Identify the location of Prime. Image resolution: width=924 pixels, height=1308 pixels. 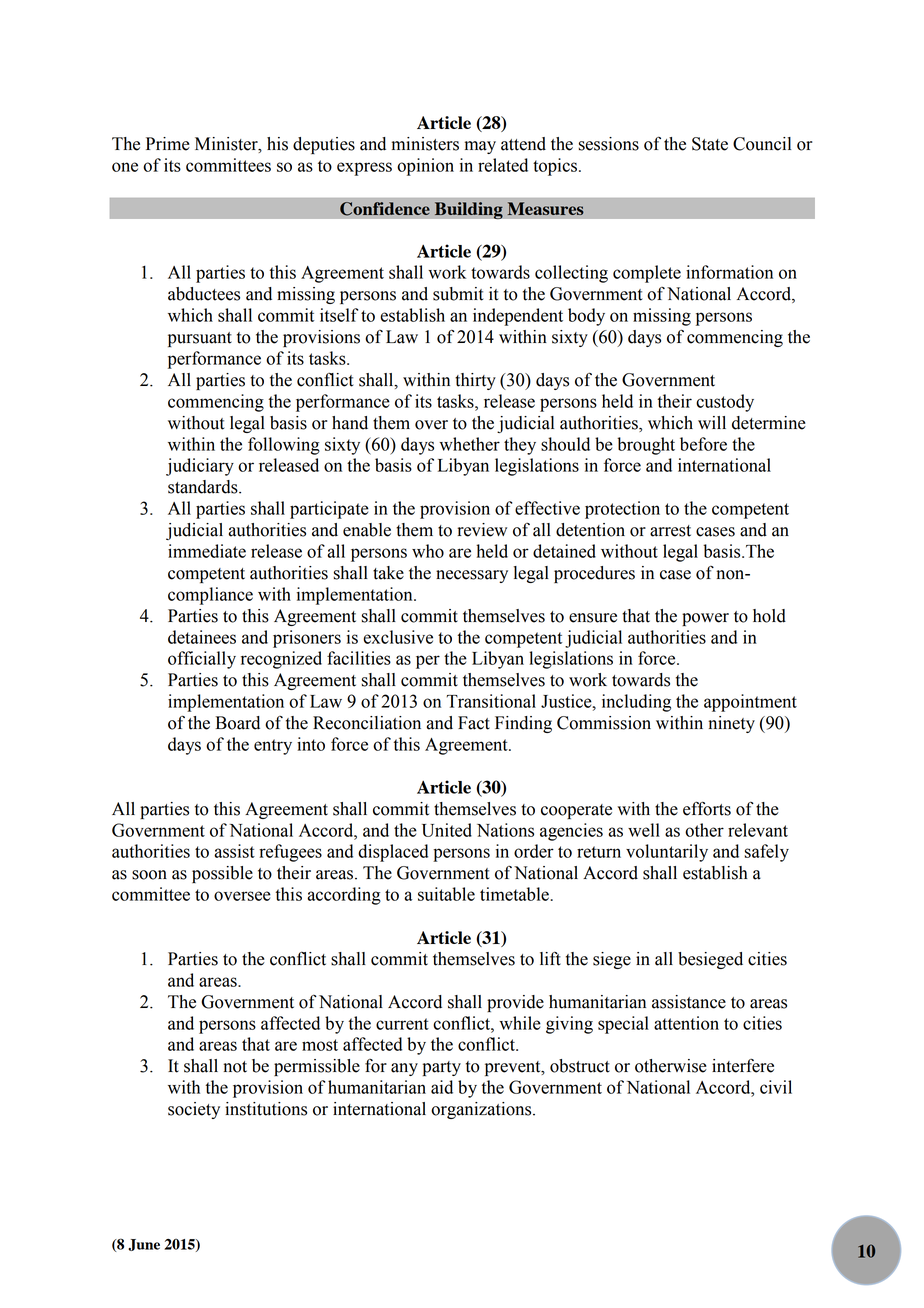
(168, 144).
